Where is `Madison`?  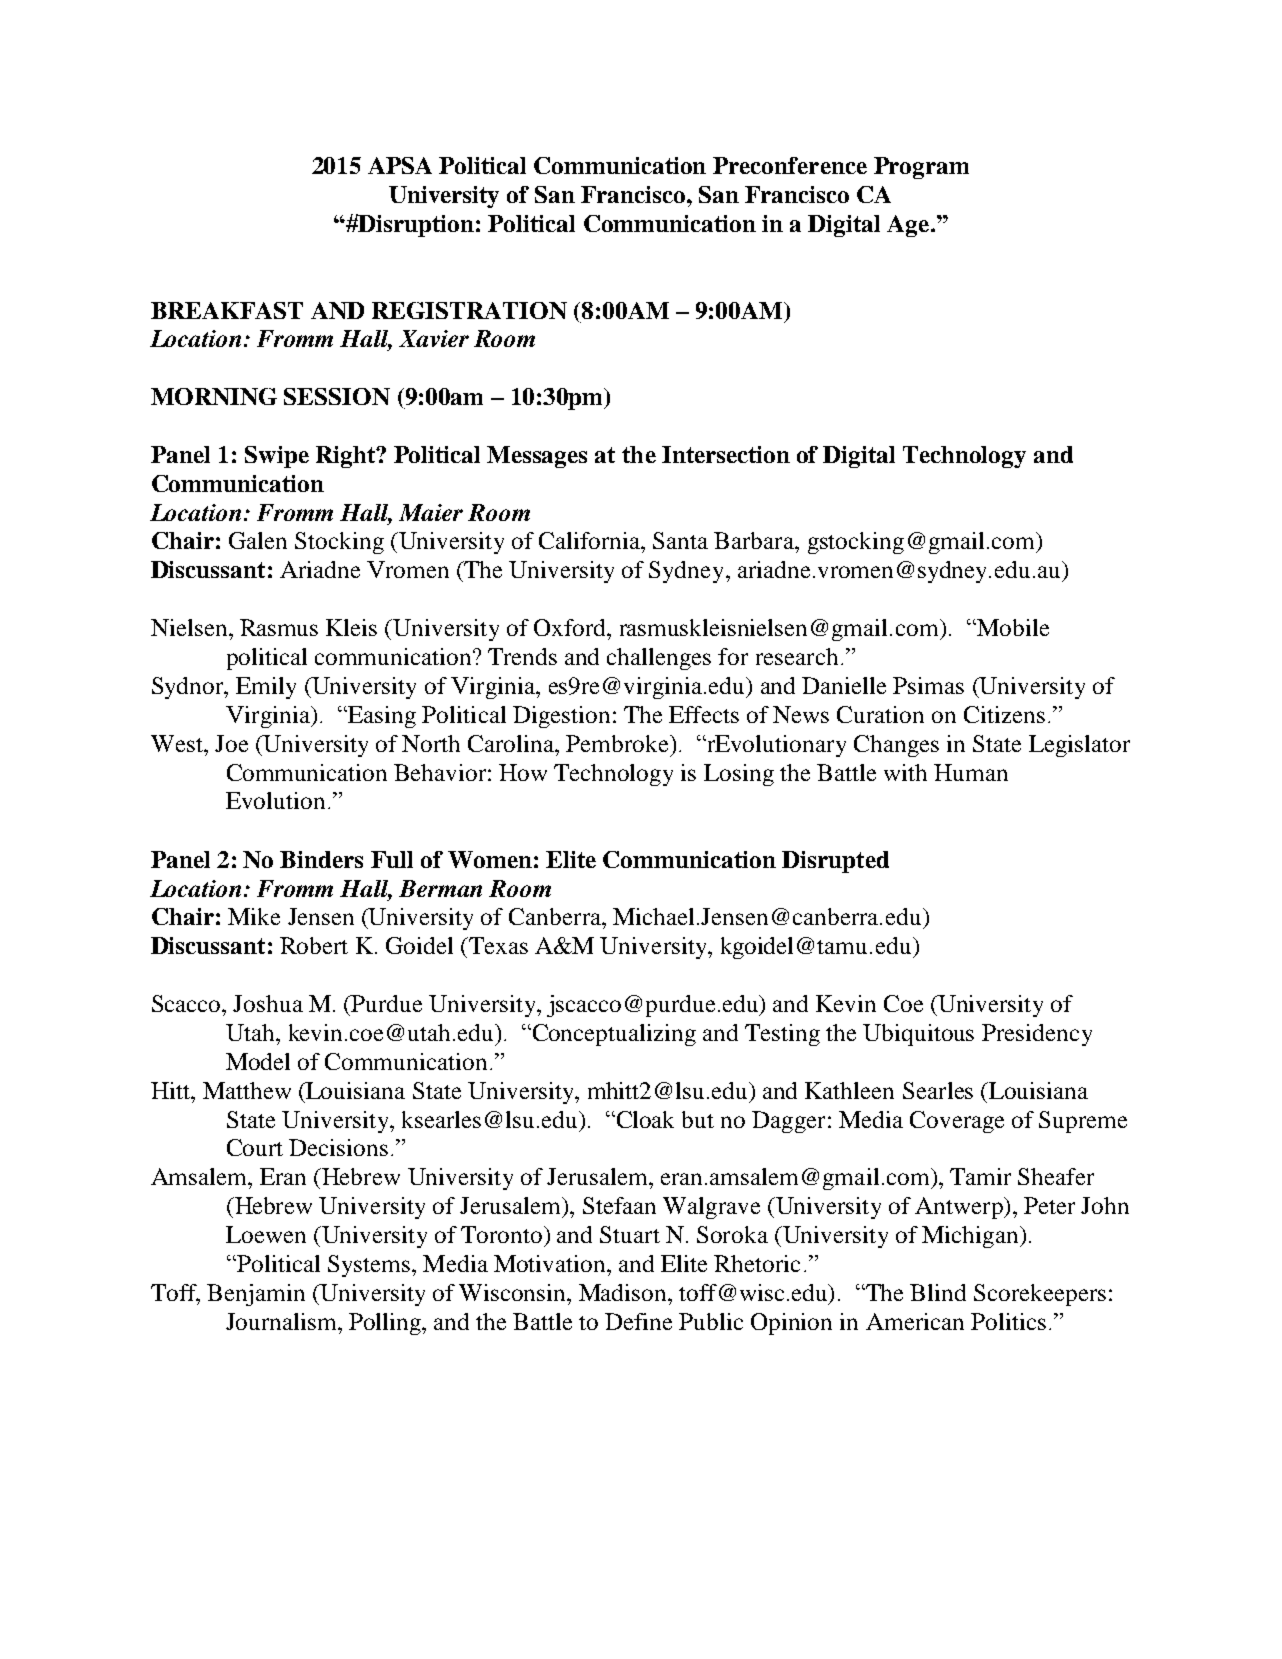 Madison is located at coordinates (624, 1292).
